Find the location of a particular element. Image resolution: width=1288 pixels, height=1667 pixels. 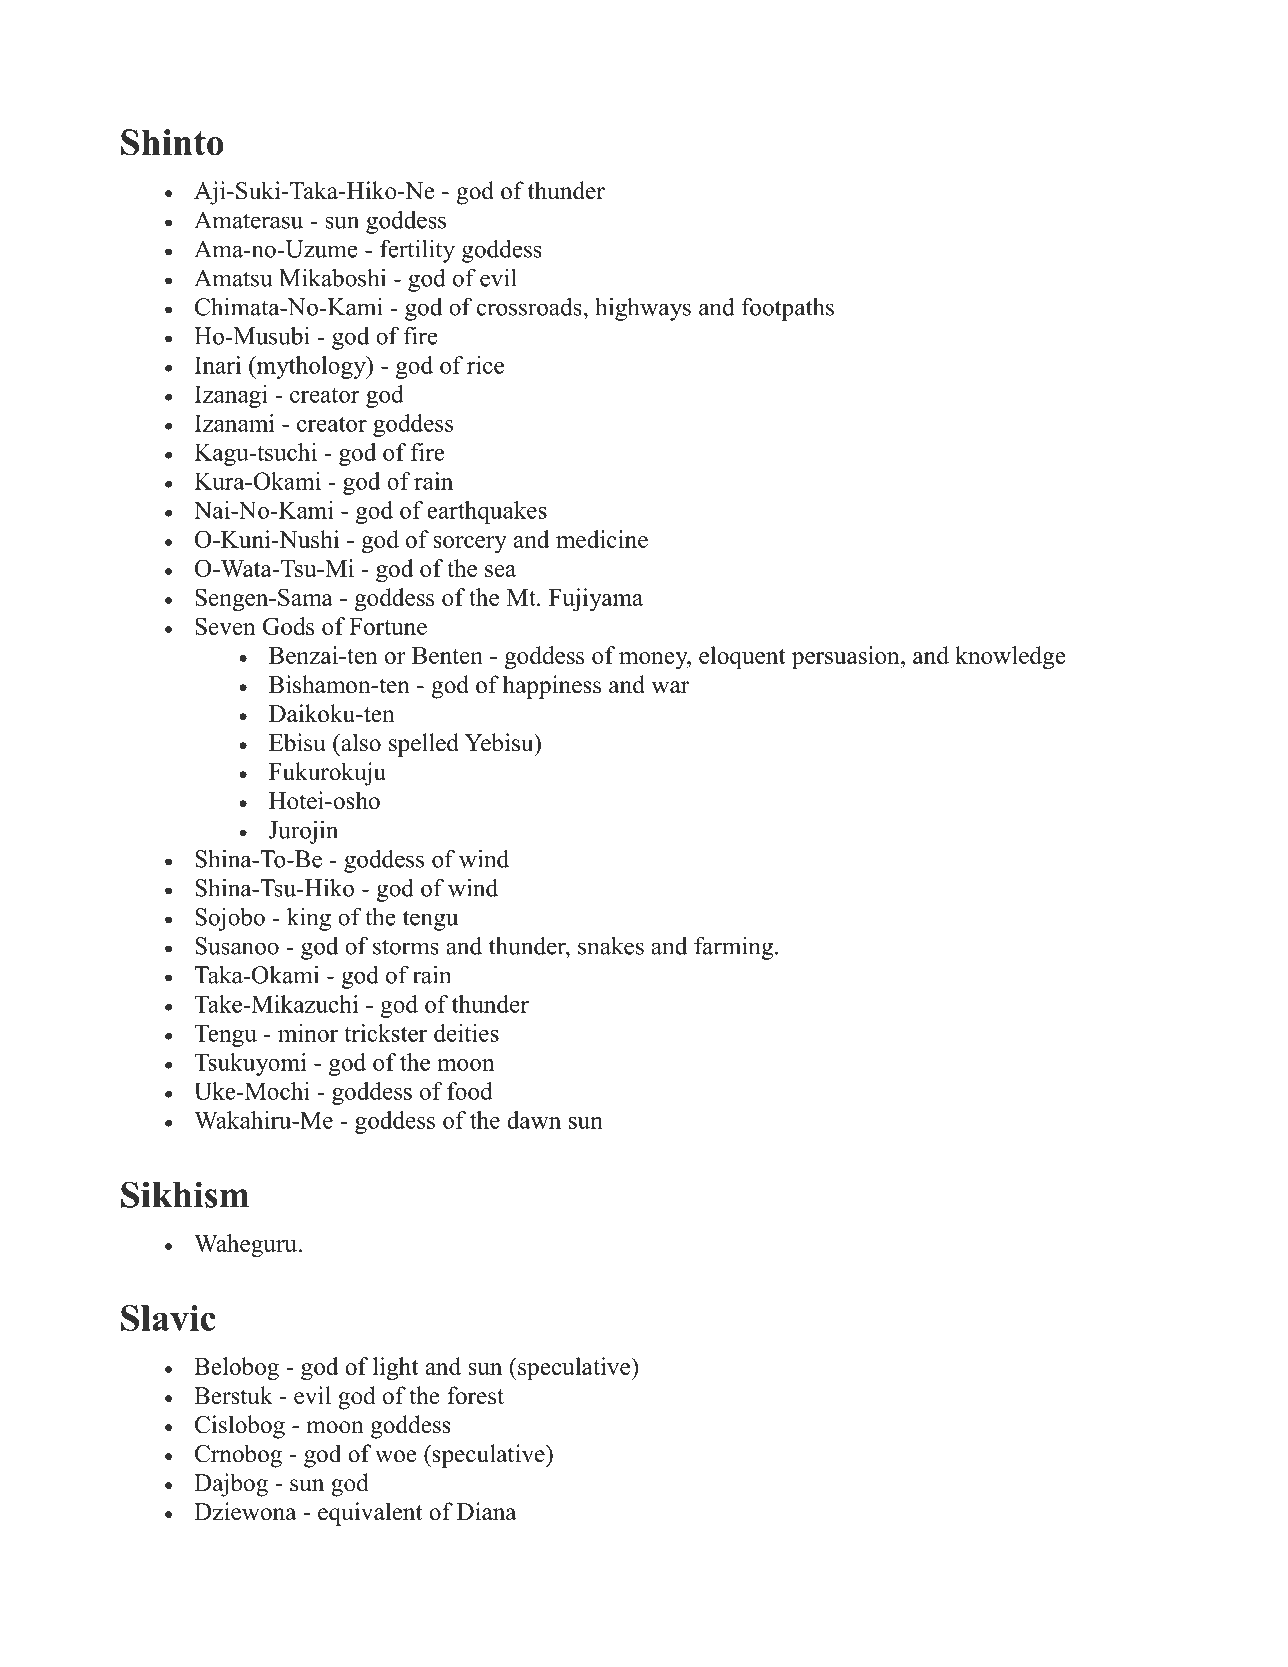

footpaths is located at coordinates (788, 309).
